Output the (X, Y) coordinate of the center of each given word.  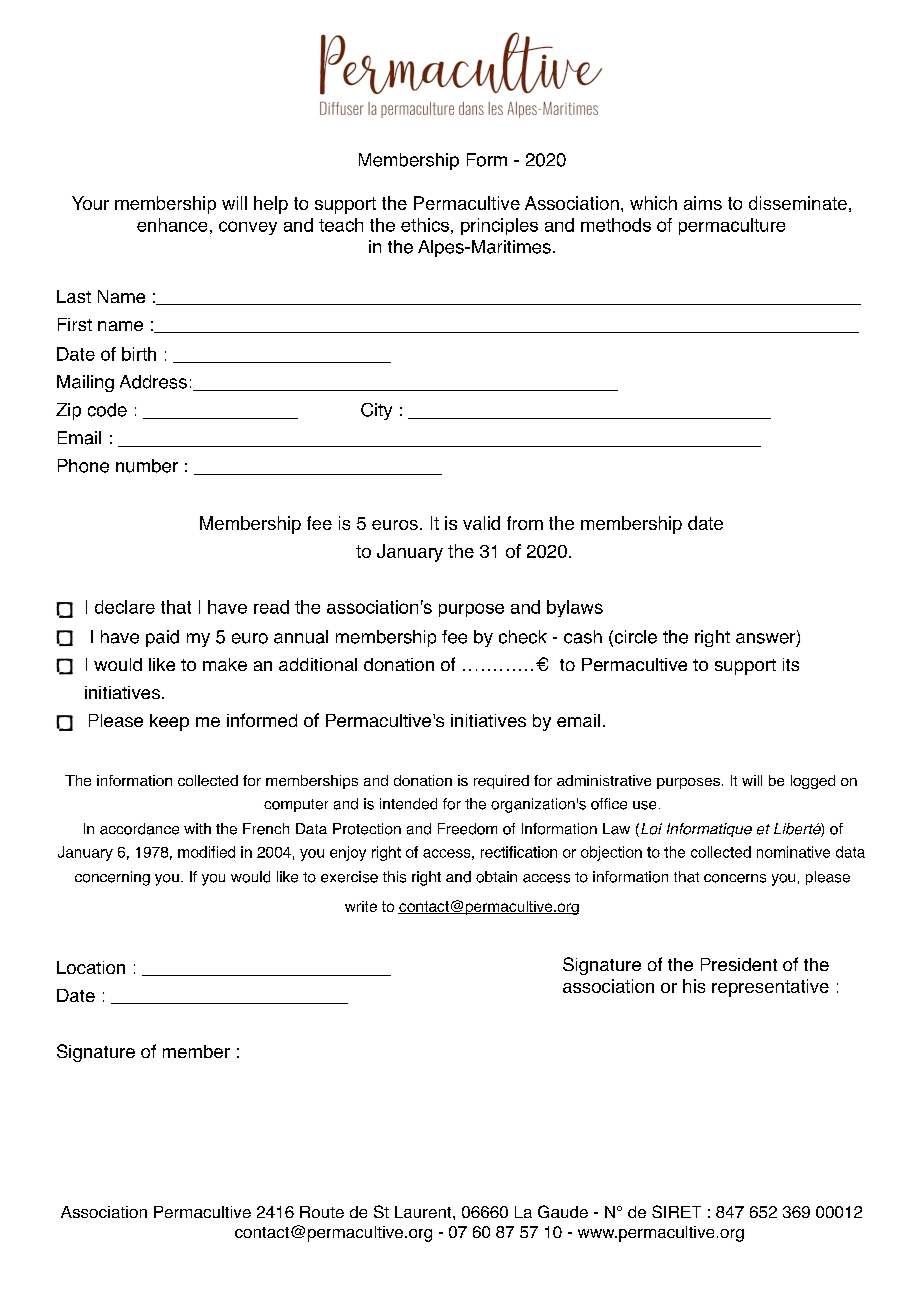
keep (169, 722)
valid (481, 523)
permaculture (732, 226)
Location (91, 967)
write (361, 906)
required (501, 782)
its (791, 664)
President (739, 964)
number (147, 466)
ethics (425, 225)
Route (322, 1212)
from (525, 523)
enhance (172, 225)
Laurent (424, 1212)
